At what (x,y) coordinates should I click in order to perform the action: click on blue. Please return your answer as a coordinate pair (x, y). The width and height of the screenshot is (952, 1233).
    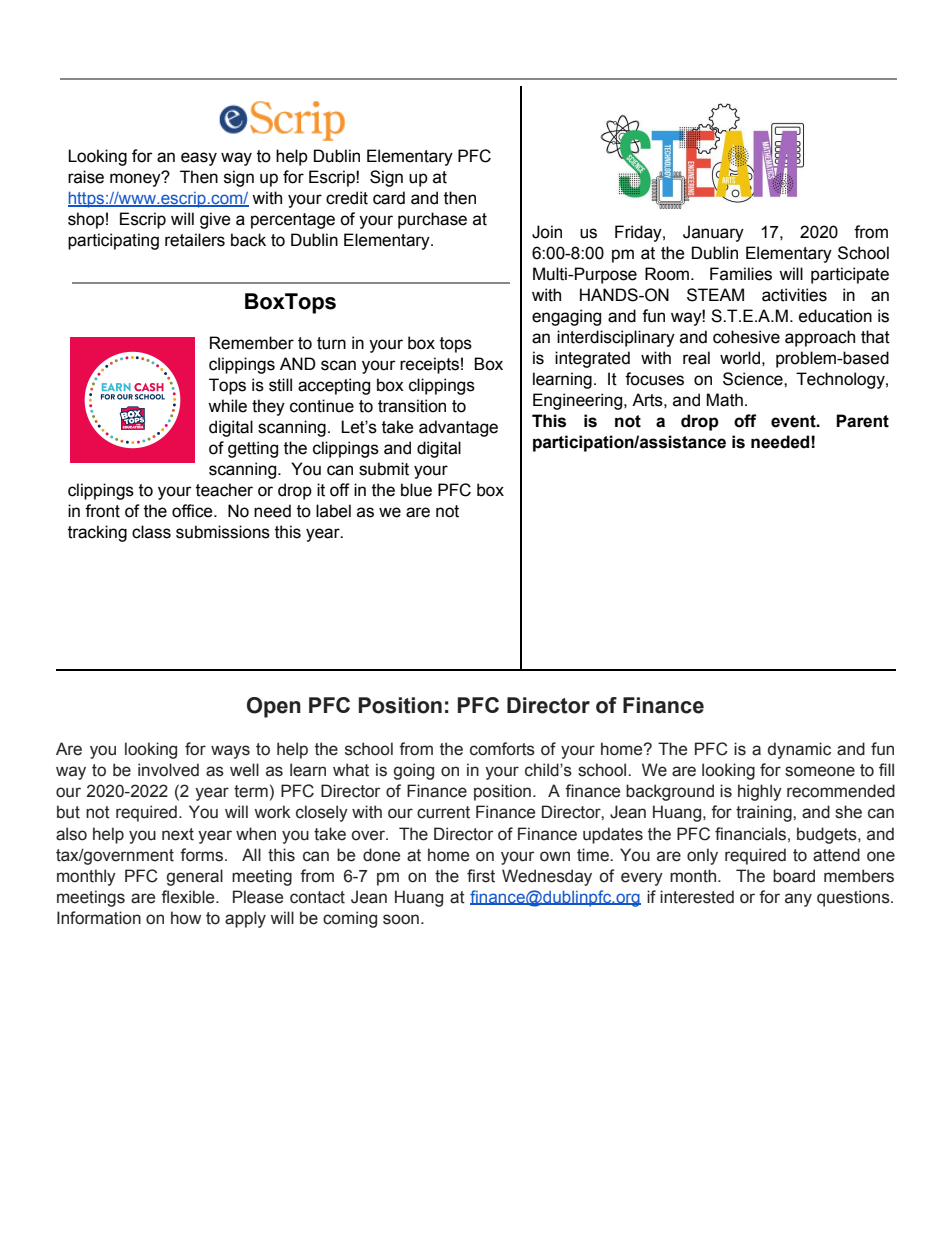
    Looking at the image, I should click on (416, 490).
